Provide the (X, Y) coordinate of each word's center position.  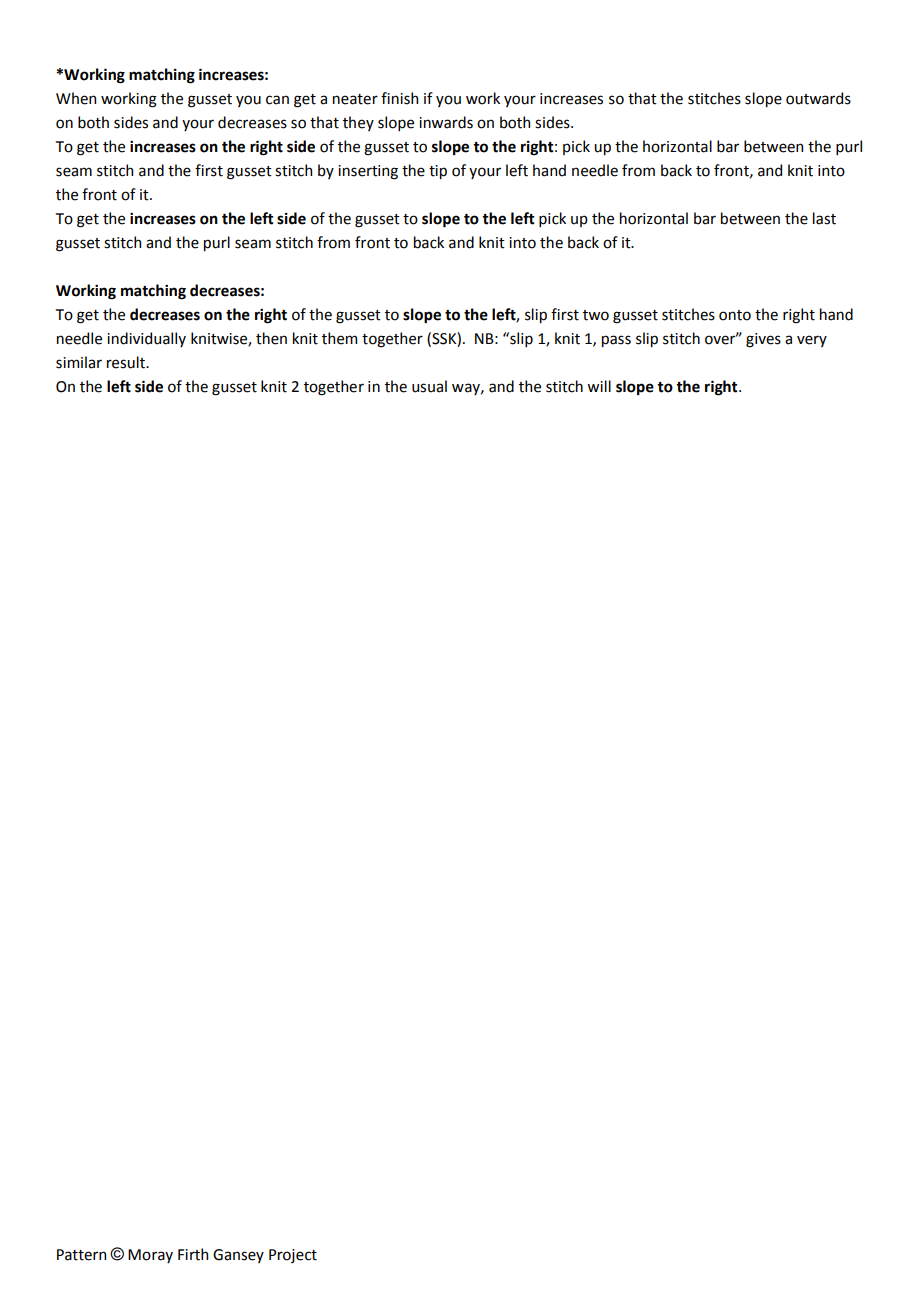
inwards (446, 122)
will (599, 386)
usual (429, 386)
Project (293, 1256)
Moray (150, 1256)
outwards (818, 98)
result (127, 362)
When (76, 98)
